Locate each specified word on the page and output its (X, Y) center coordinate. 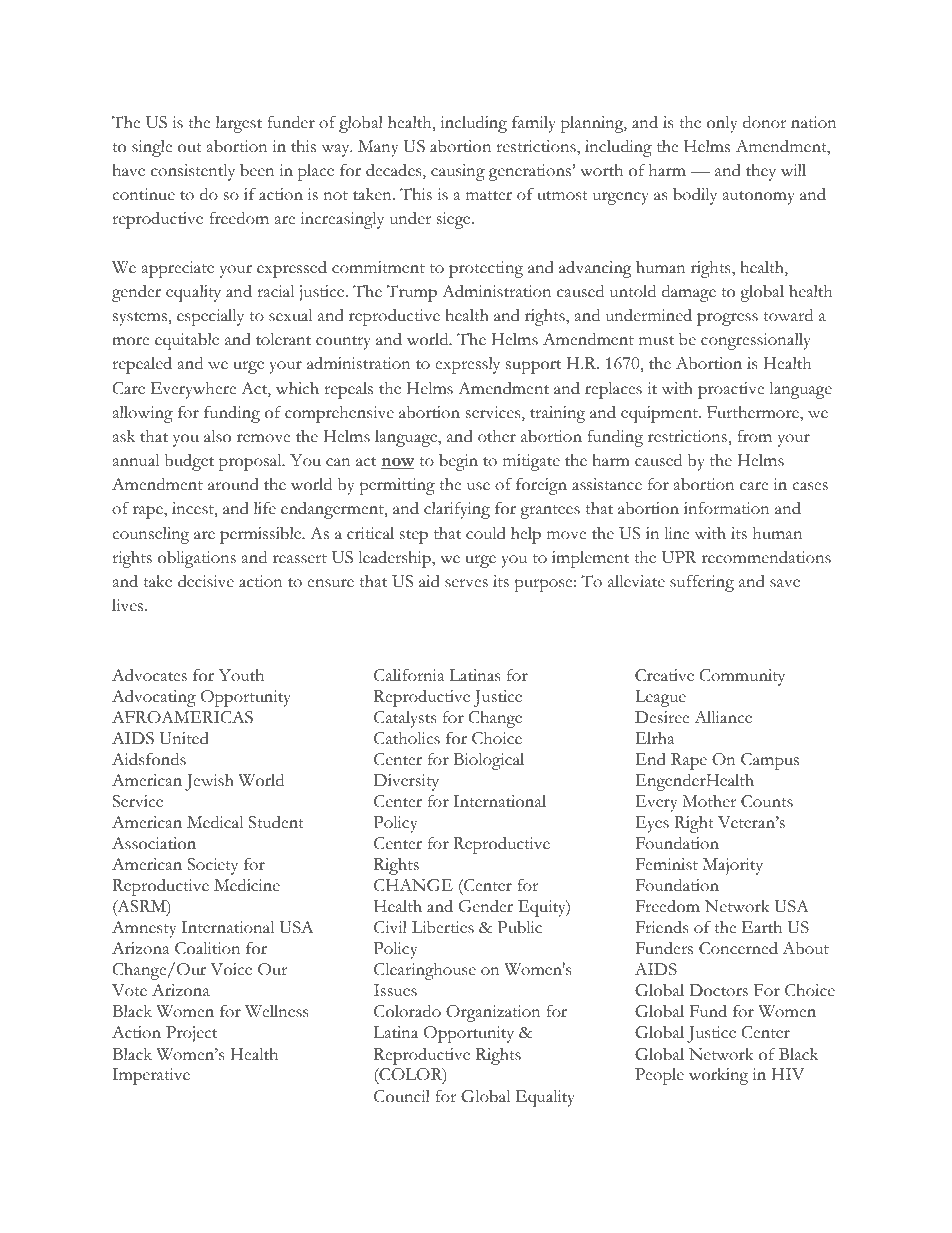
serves (466, 583)
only (722, 124)
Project (191, 1034)
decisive (206, 581)
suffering (702, 583)
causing (458, 172)
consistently (193, 172)
